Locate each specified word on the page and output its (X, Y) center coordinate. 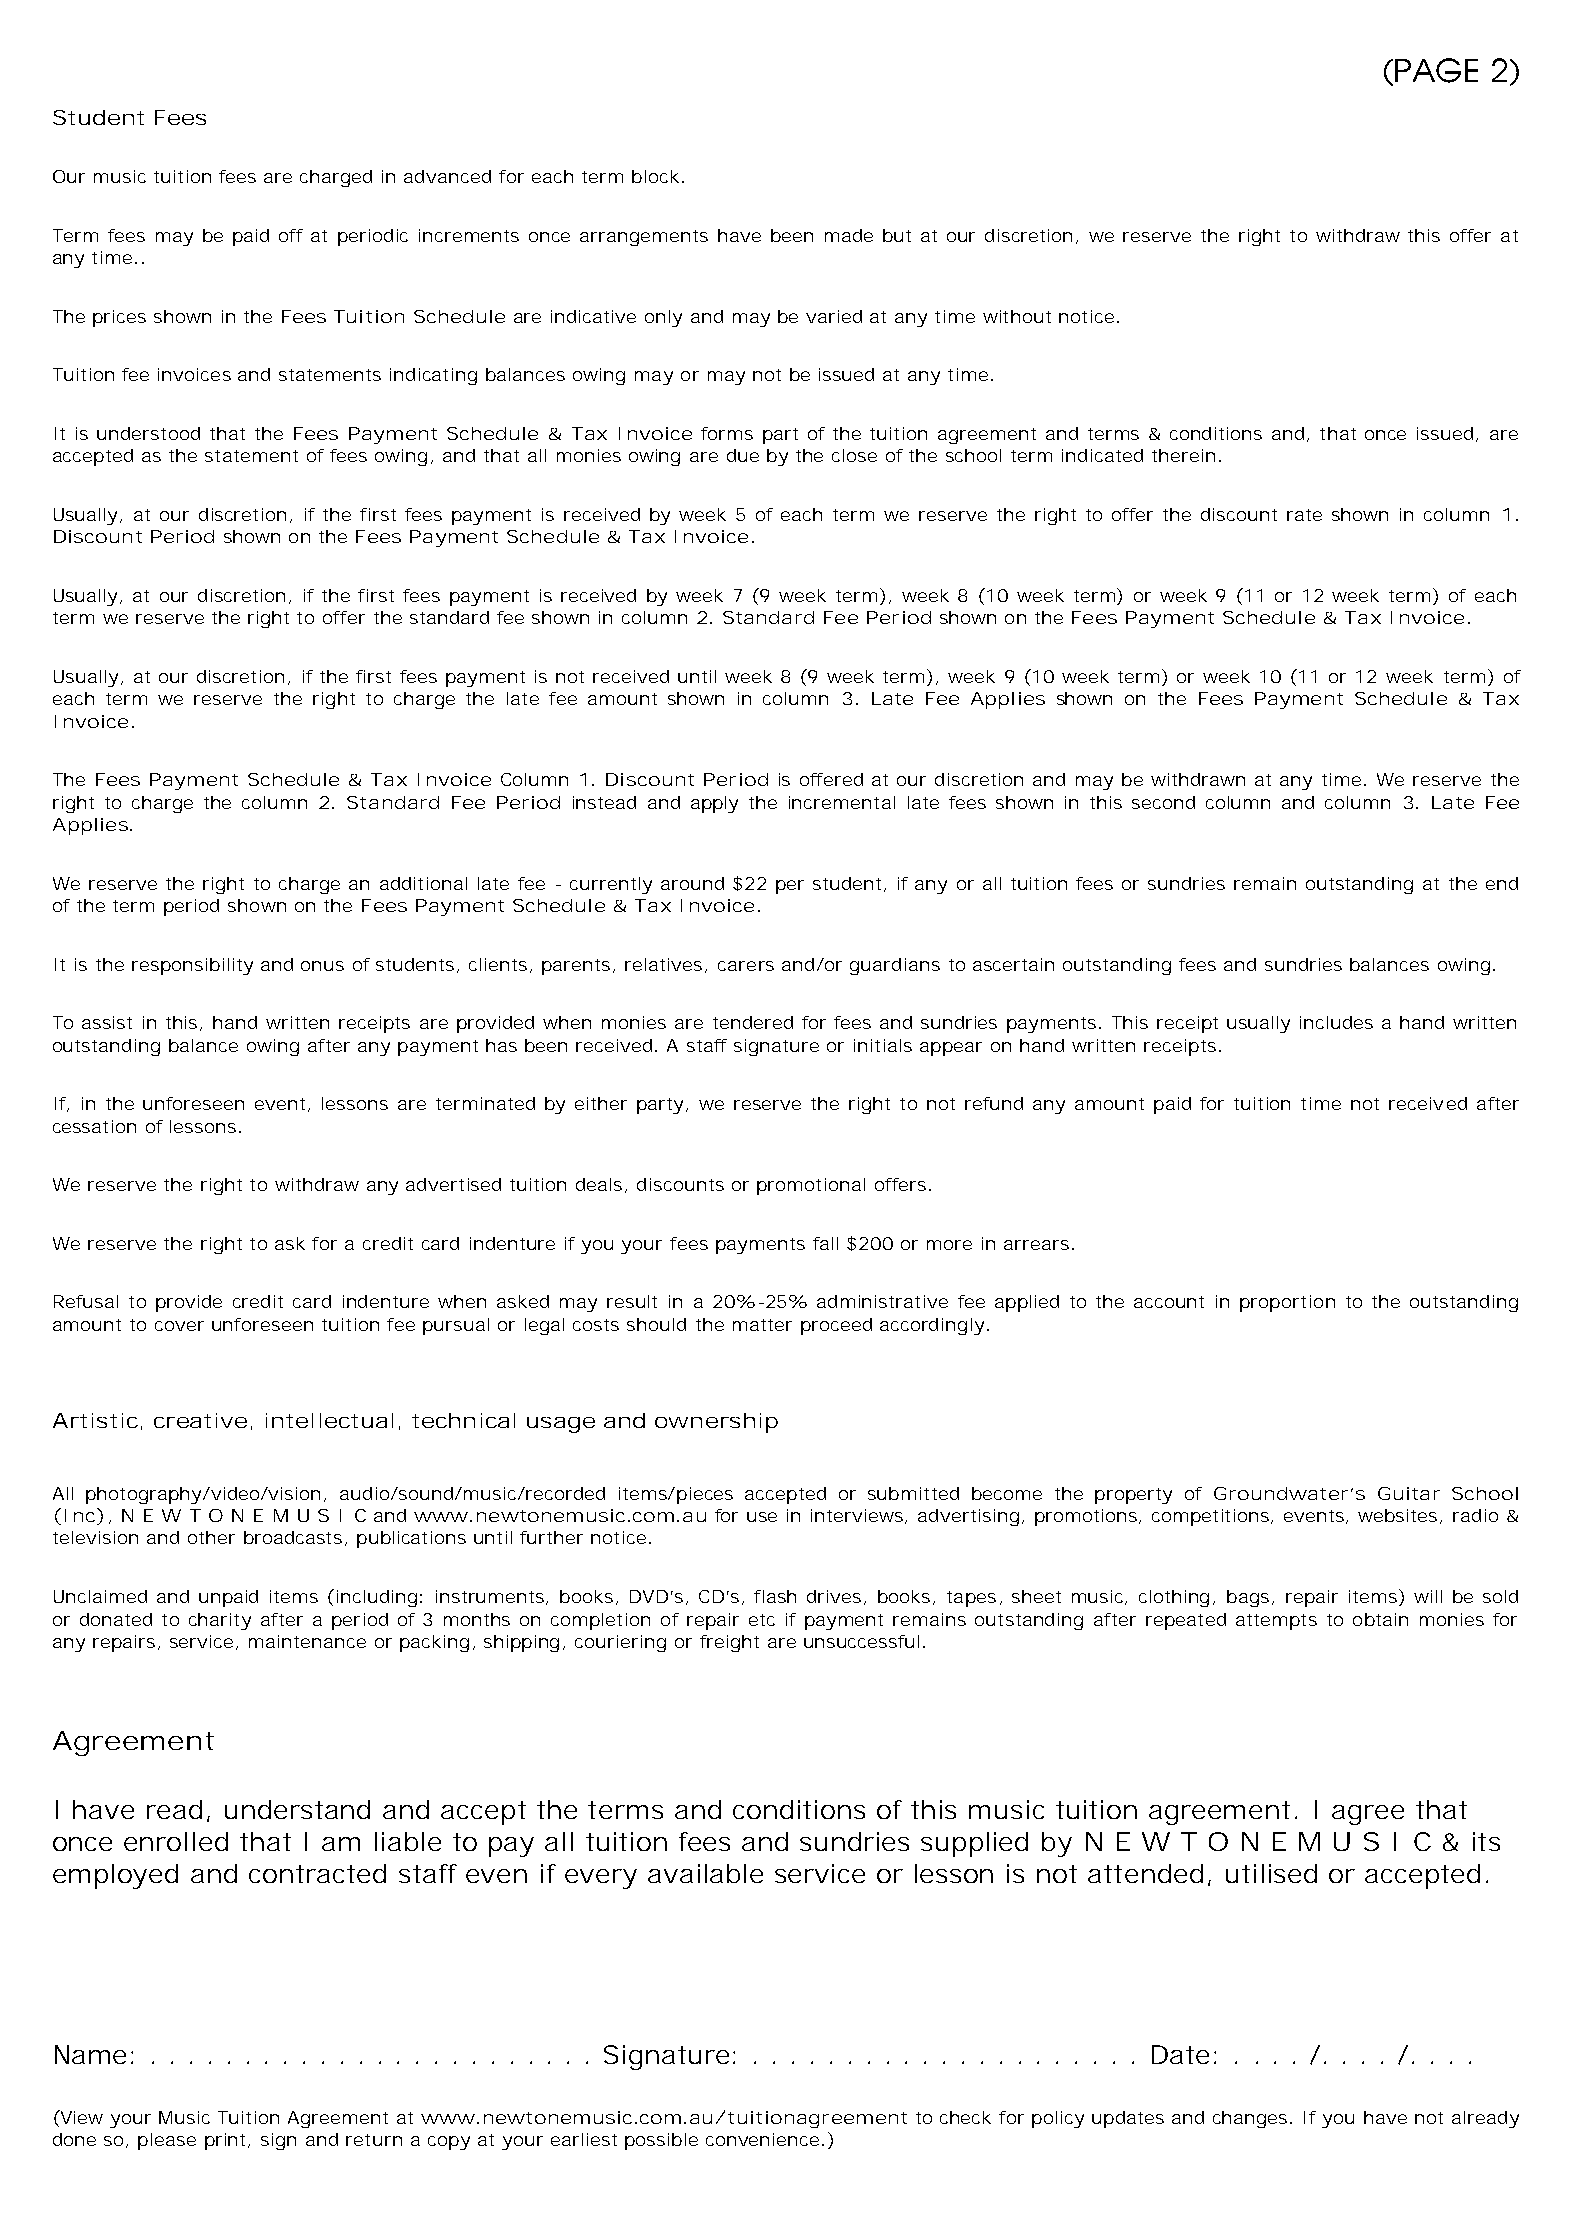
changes (1252, 2119)
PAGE (1436, 70)
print (227, 2141)
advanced (447, 176)
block (655, 176)
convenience (762, 2139)
